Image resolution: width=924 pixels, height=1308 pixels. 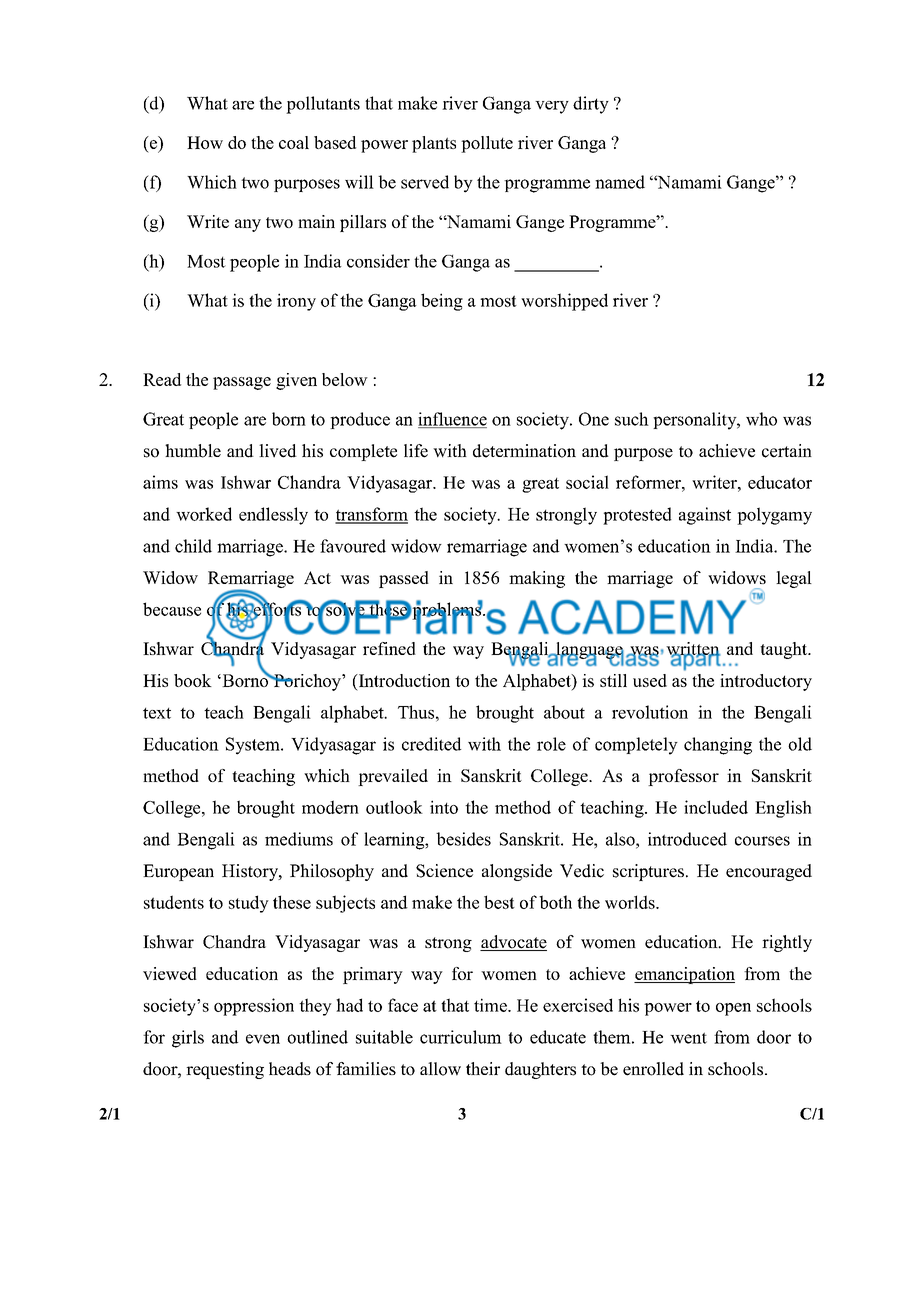 What do you see at coordinates (761, 419) in the page?
I see `who` at bounding box center [761, 419].
